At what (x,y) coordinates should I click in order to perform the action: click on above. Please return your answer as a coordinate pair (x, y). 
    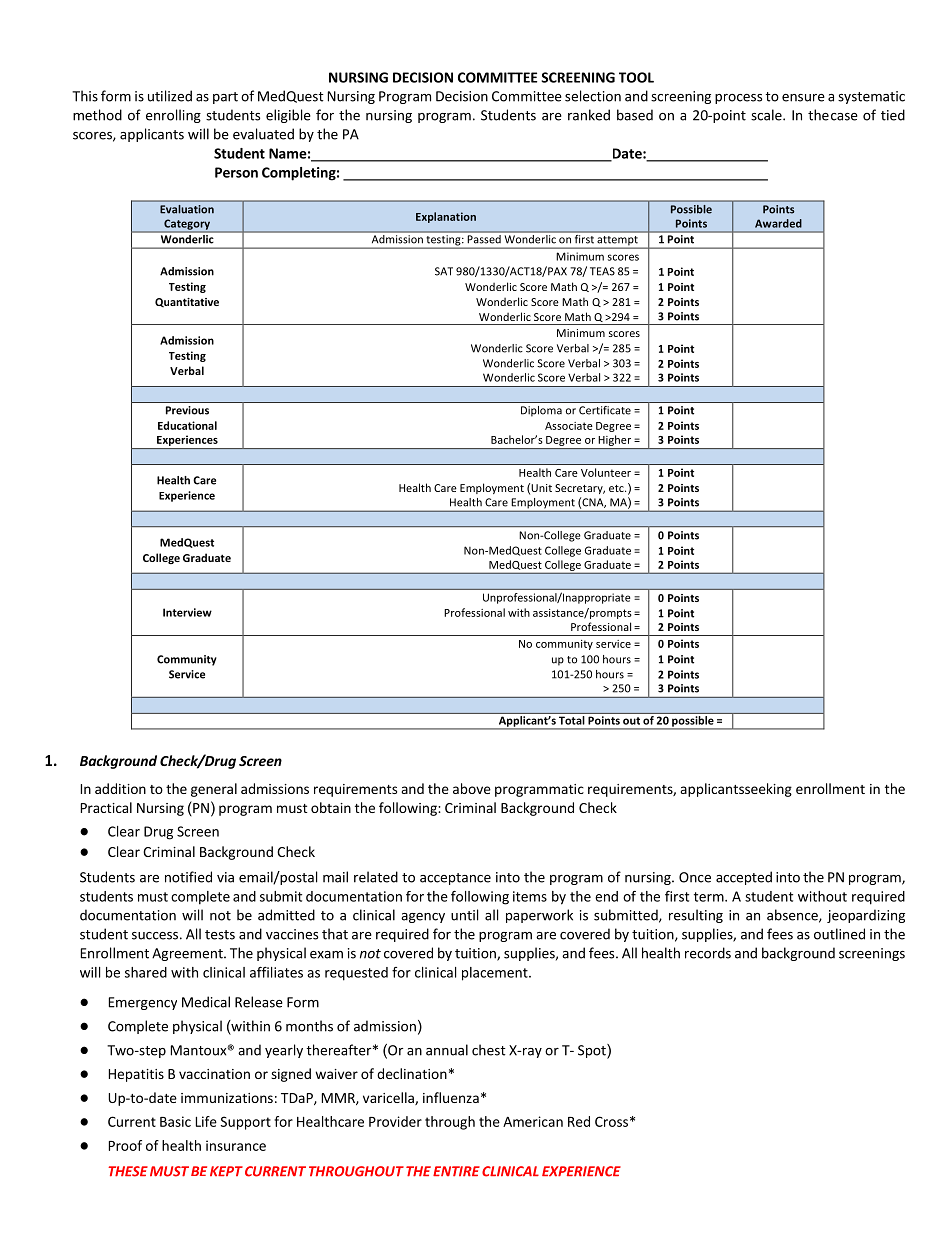
    Looking at the image, I should click on (472, 788).
